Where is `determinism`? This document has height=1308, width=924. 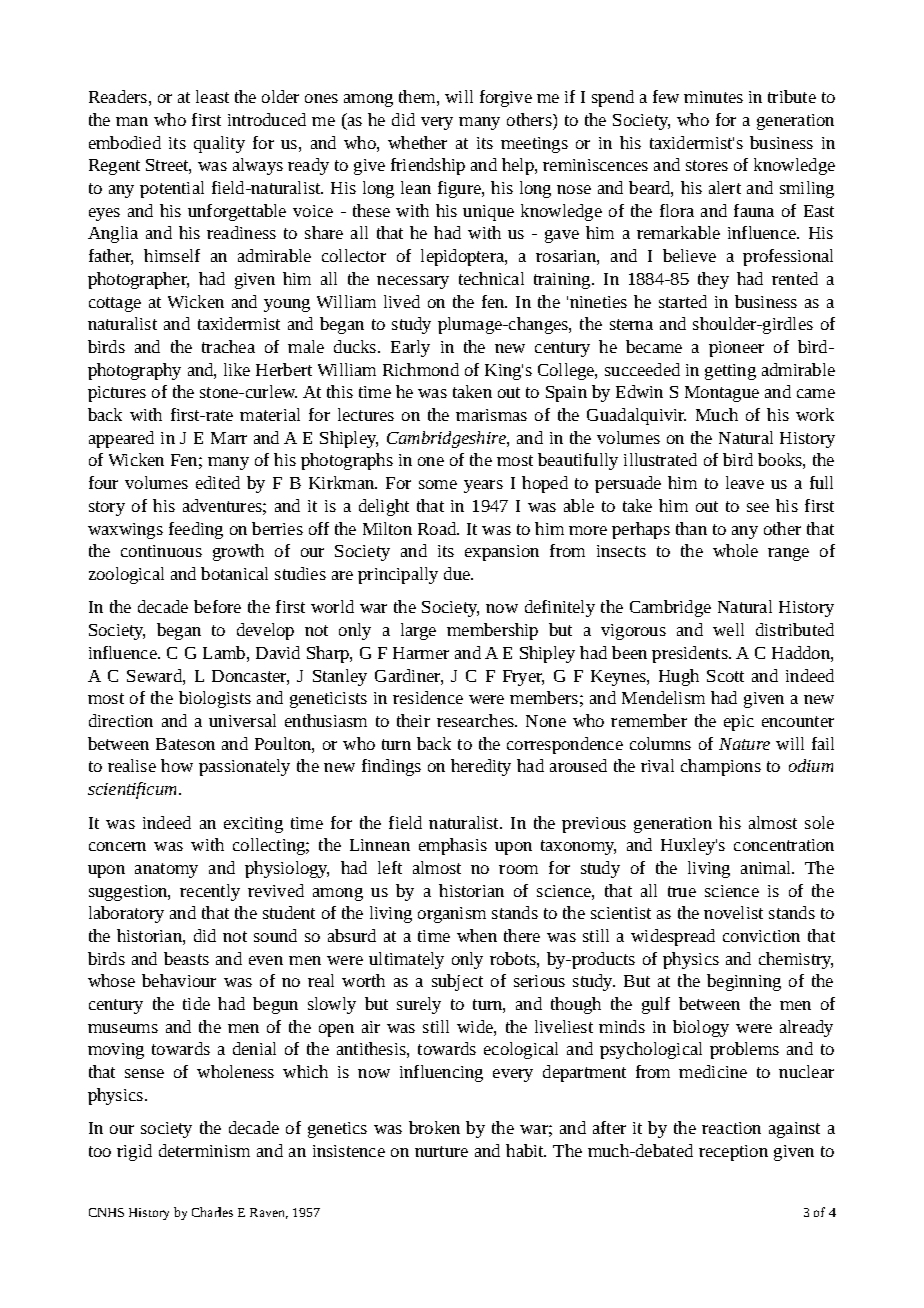
determinism is located at coordinates (204, 1150).
